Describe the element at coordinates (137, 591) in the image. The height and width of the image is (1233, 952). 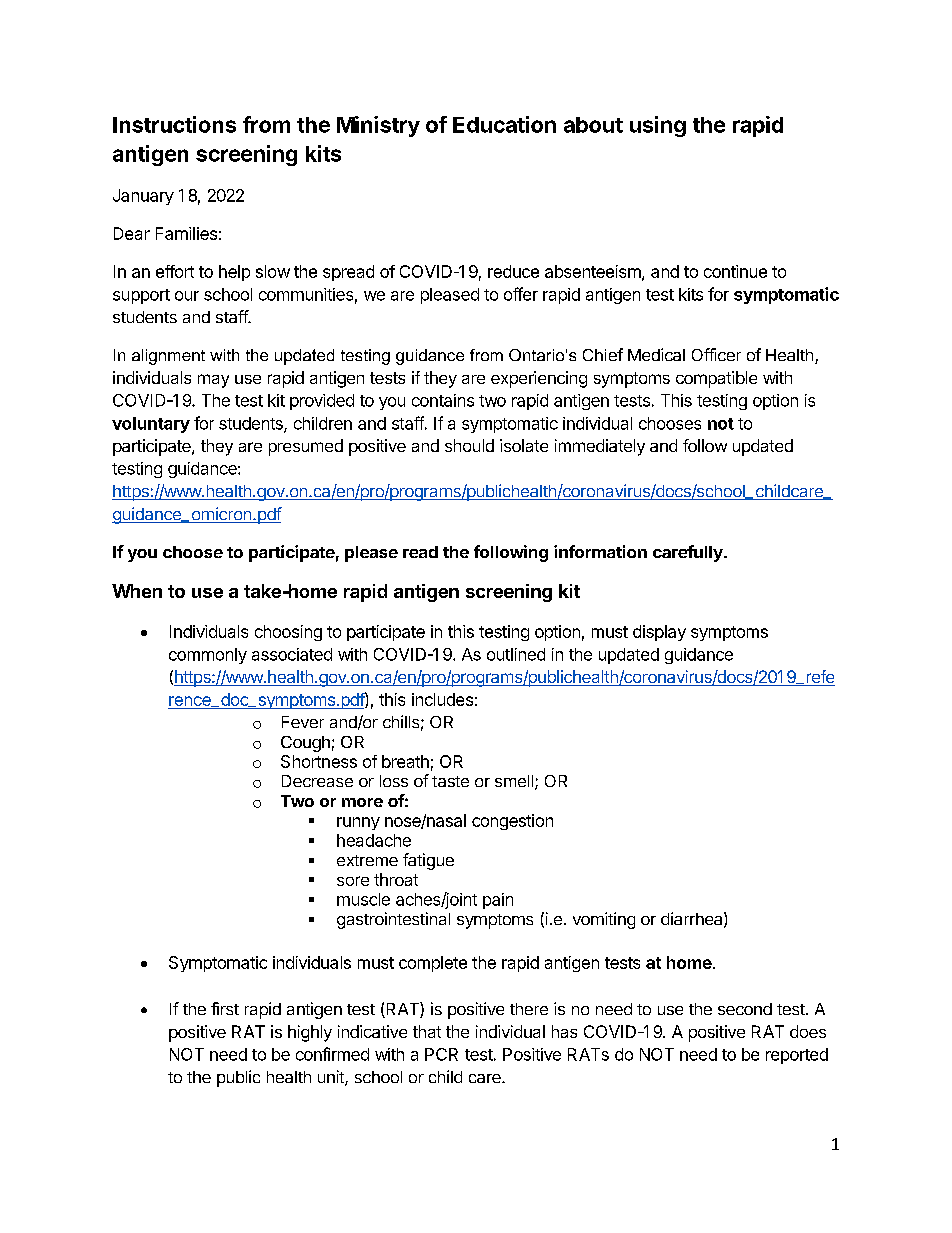
I see `When` at that location.
